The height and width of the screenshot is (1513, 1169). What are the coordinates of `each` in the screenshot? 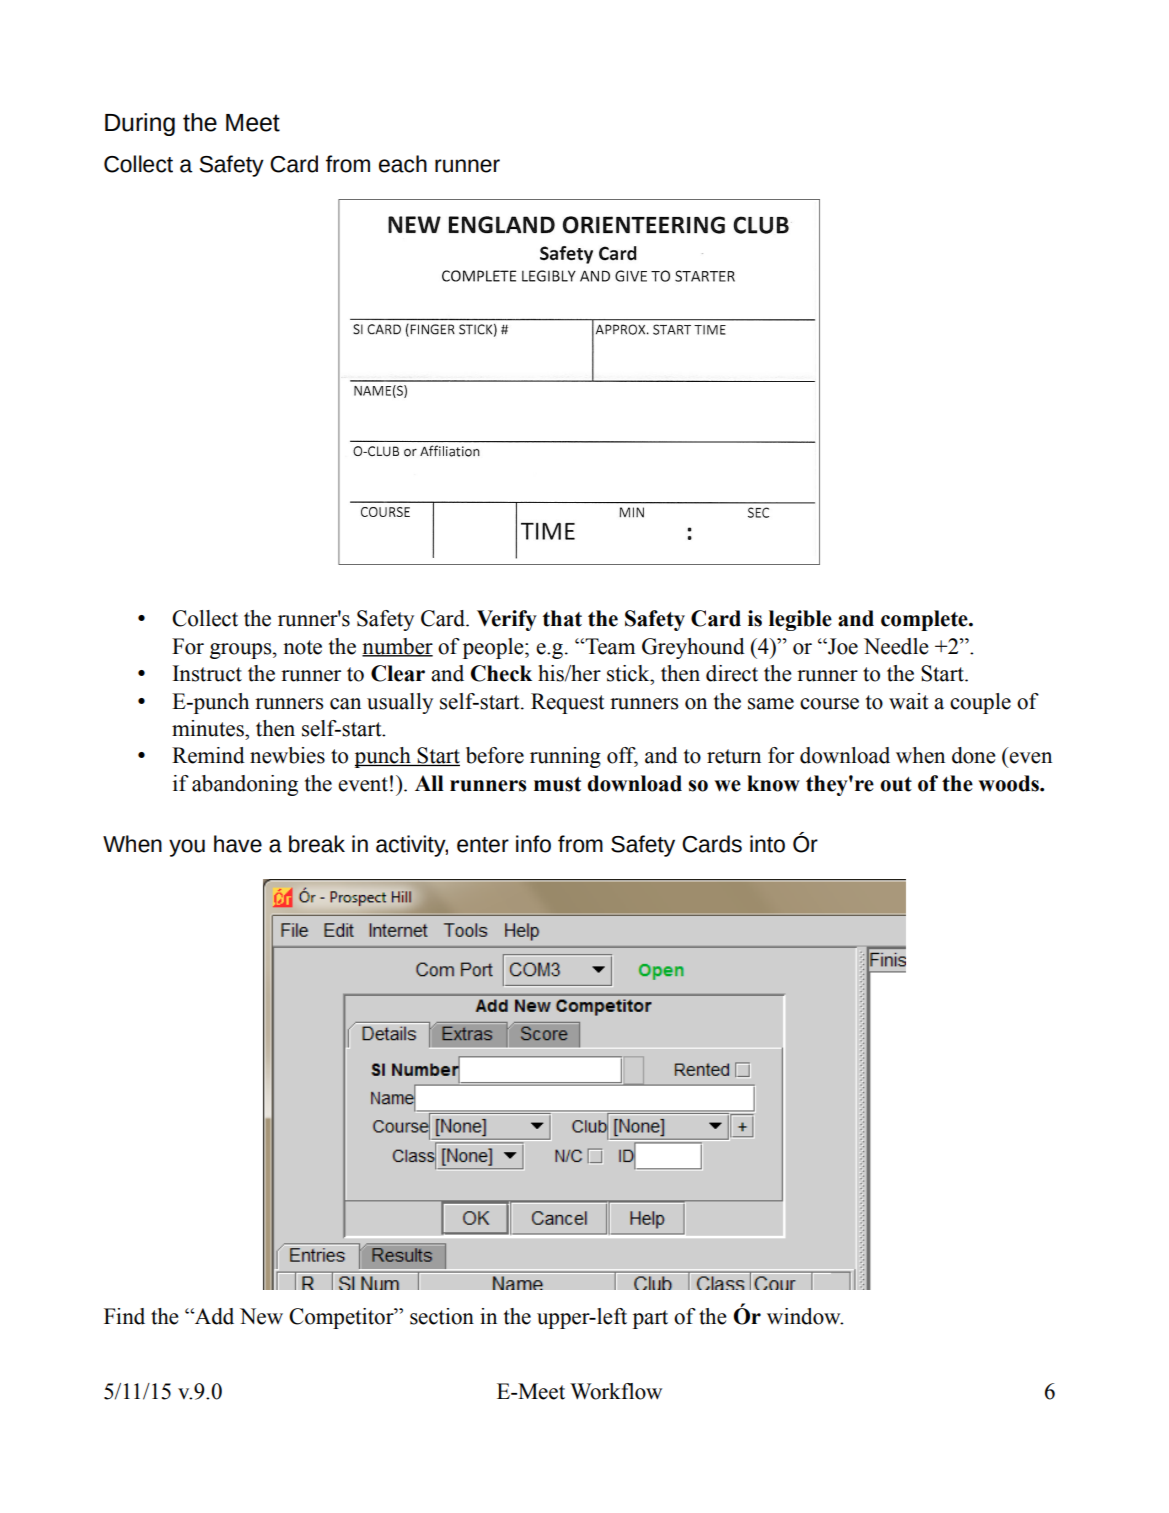 It's located at (403, 164).
